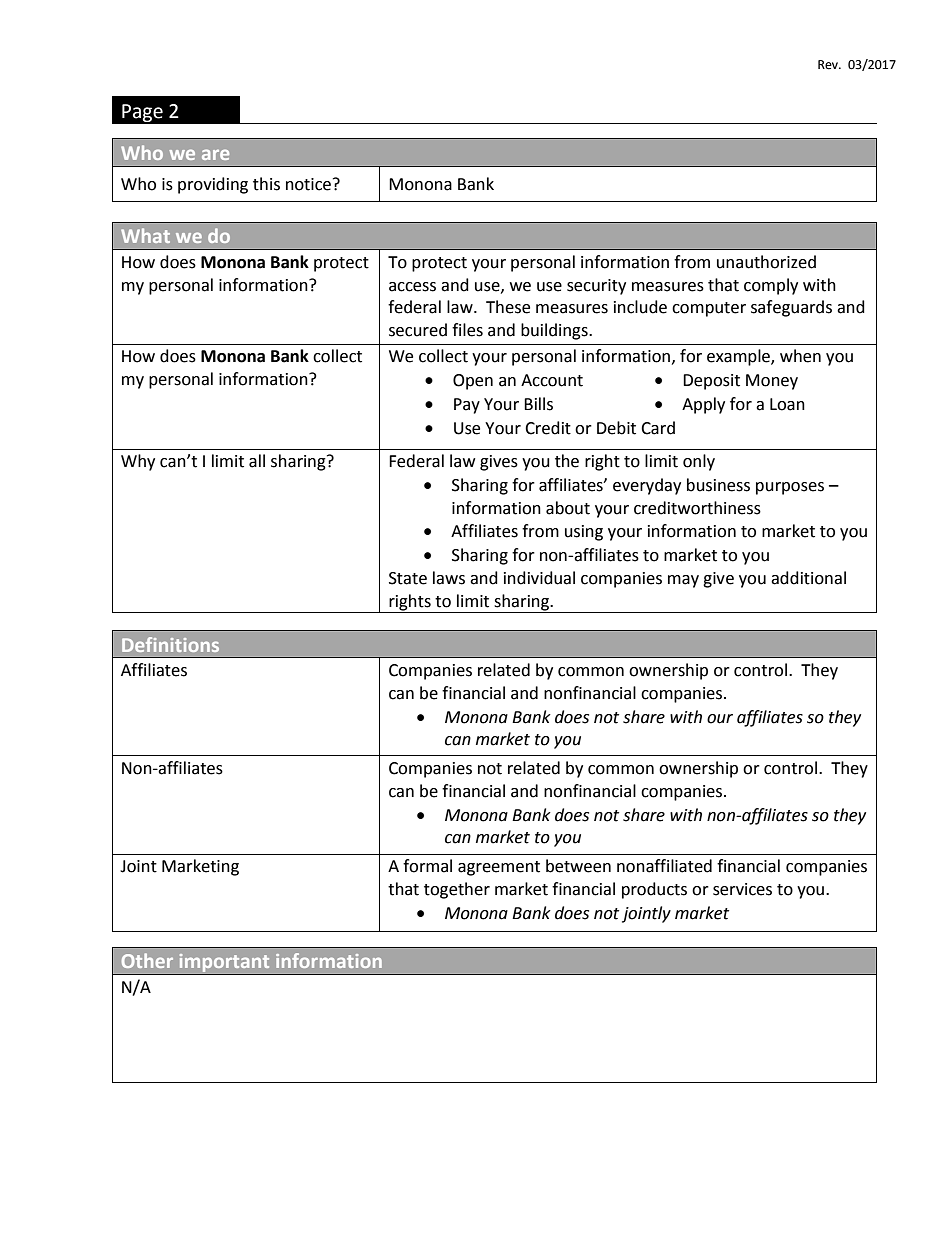 Image resolution: width=952 pixels, height=1233 pixels. Describe the element at coordinates (257, 461) in the document. I see `all` at that location.
